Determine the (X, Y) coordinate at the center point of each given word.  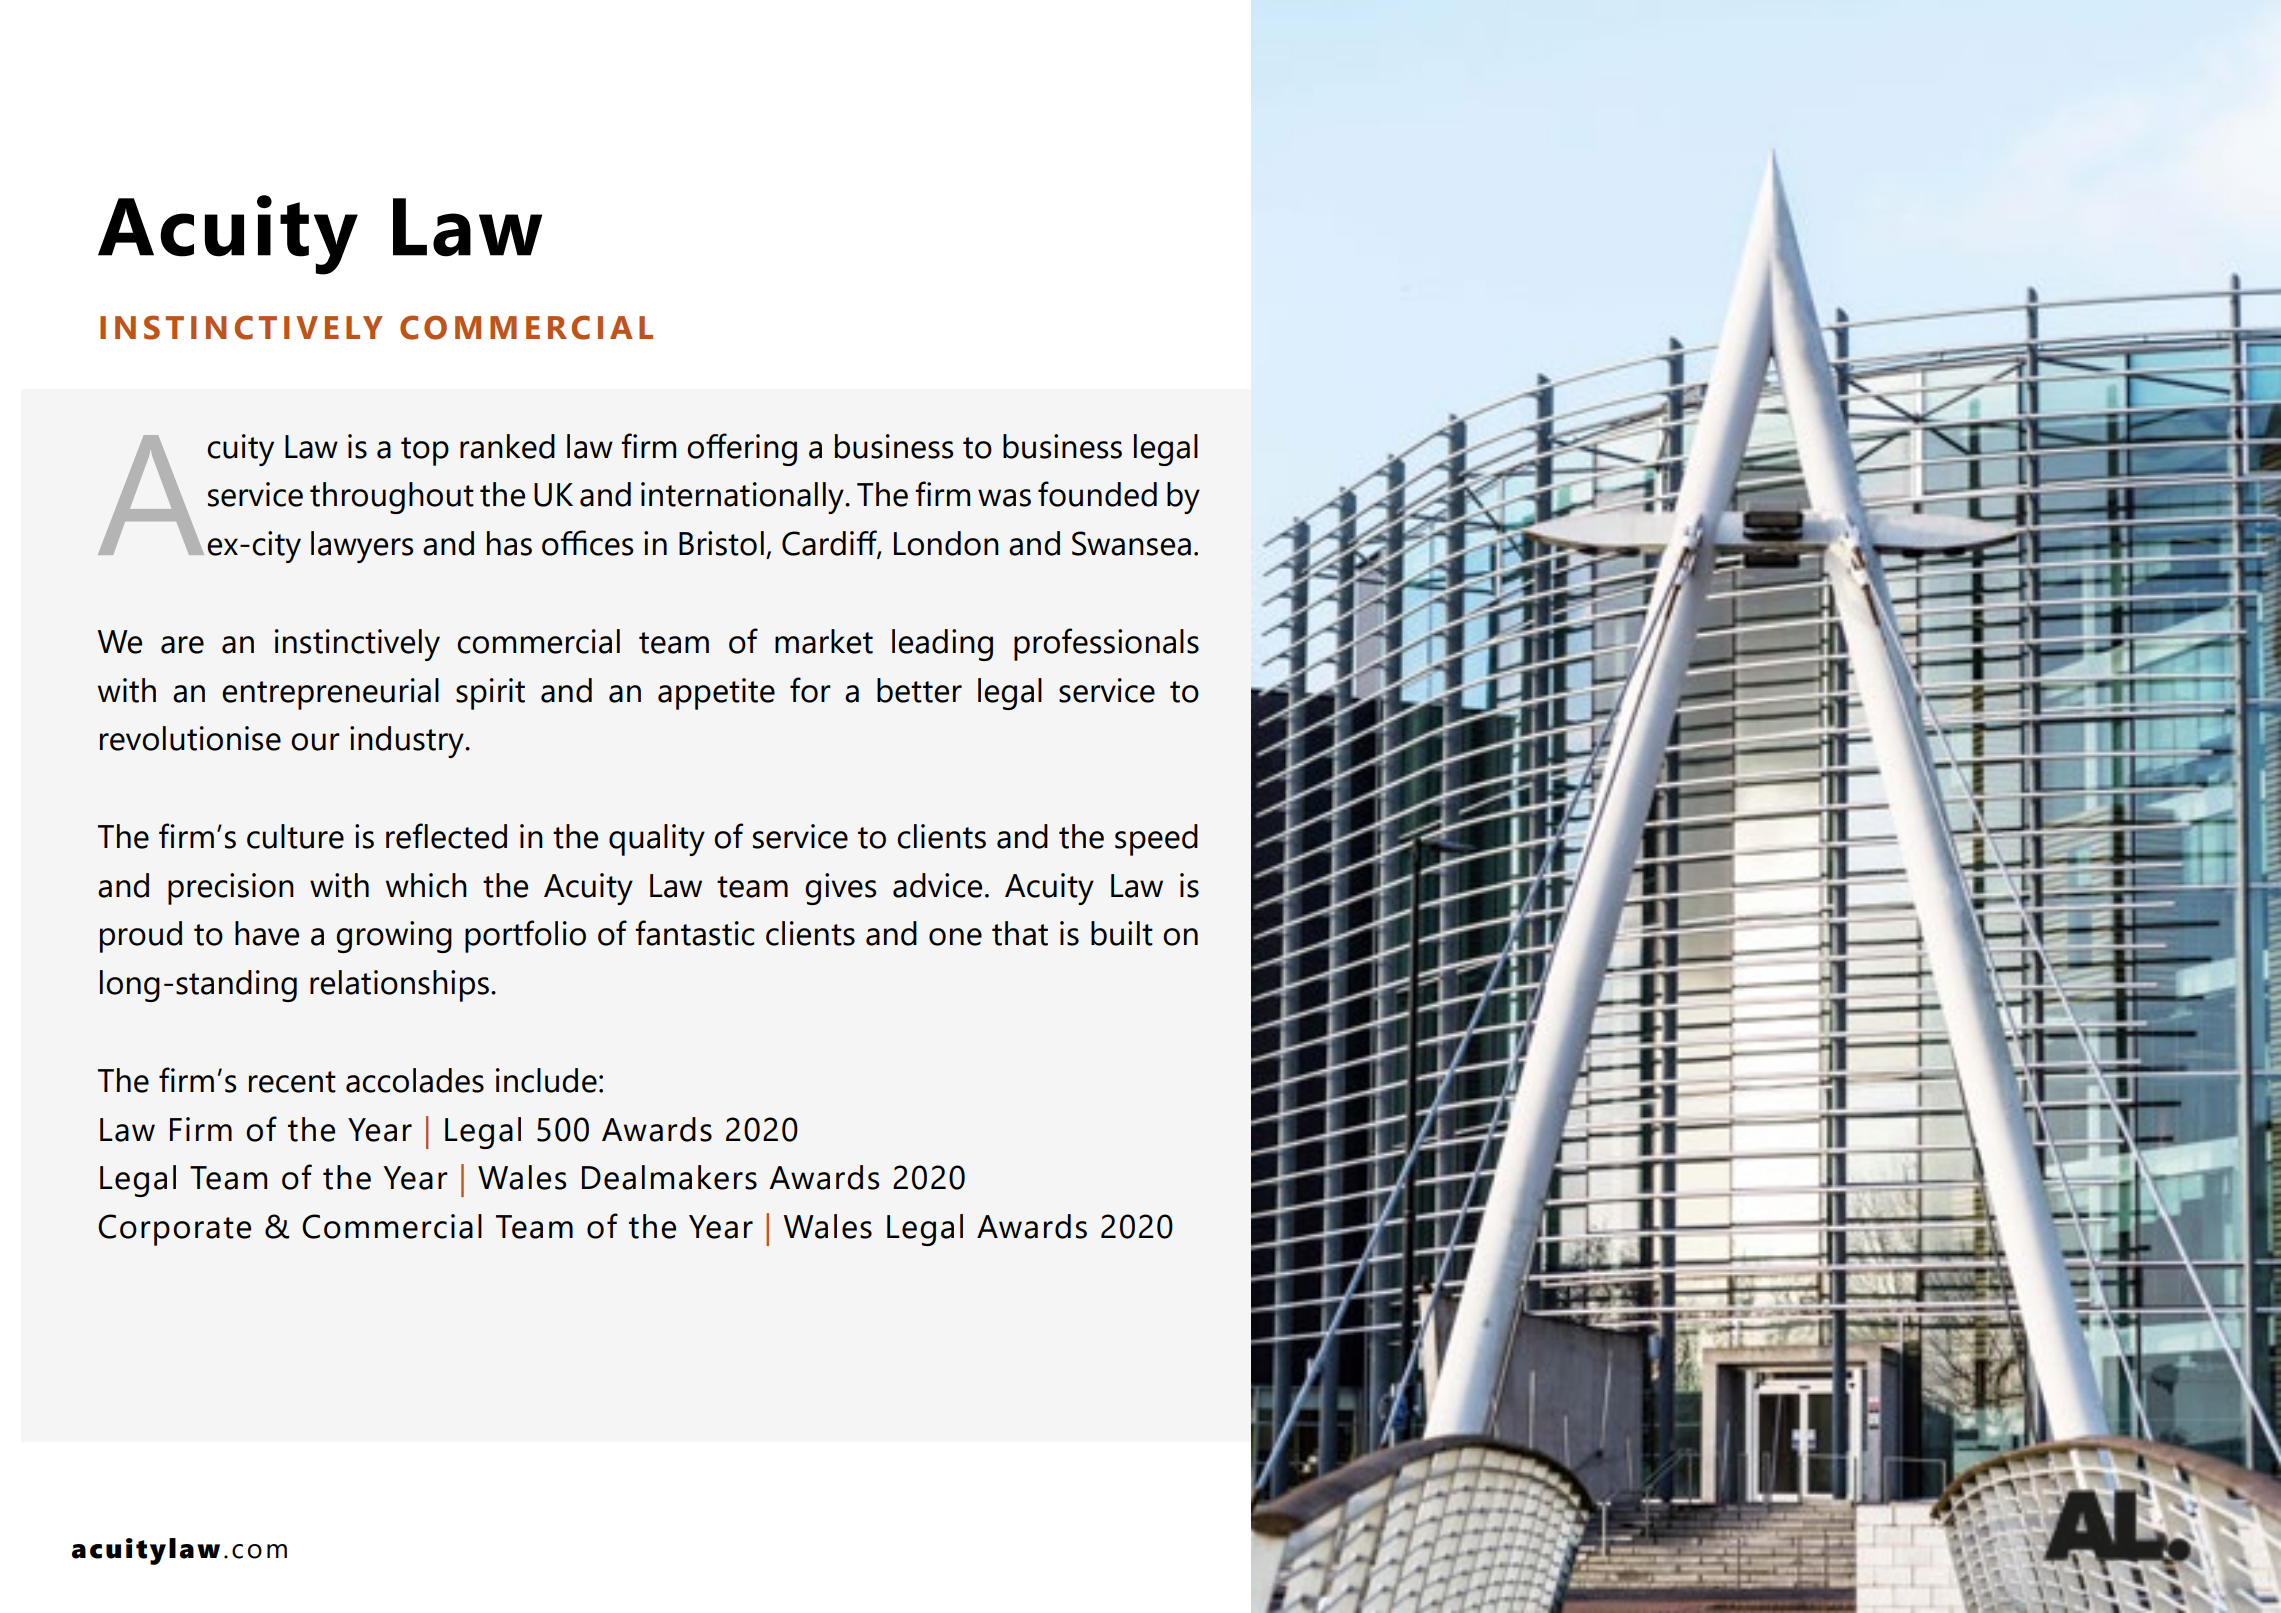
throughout (392, 498)
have (267, 933)
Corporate (174, 1230)
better (919, 690)
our (315, 742)
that (1020, 933)
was (1004, 498)
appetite (716, 694)
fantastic (695, 933)
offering (742, 449)
